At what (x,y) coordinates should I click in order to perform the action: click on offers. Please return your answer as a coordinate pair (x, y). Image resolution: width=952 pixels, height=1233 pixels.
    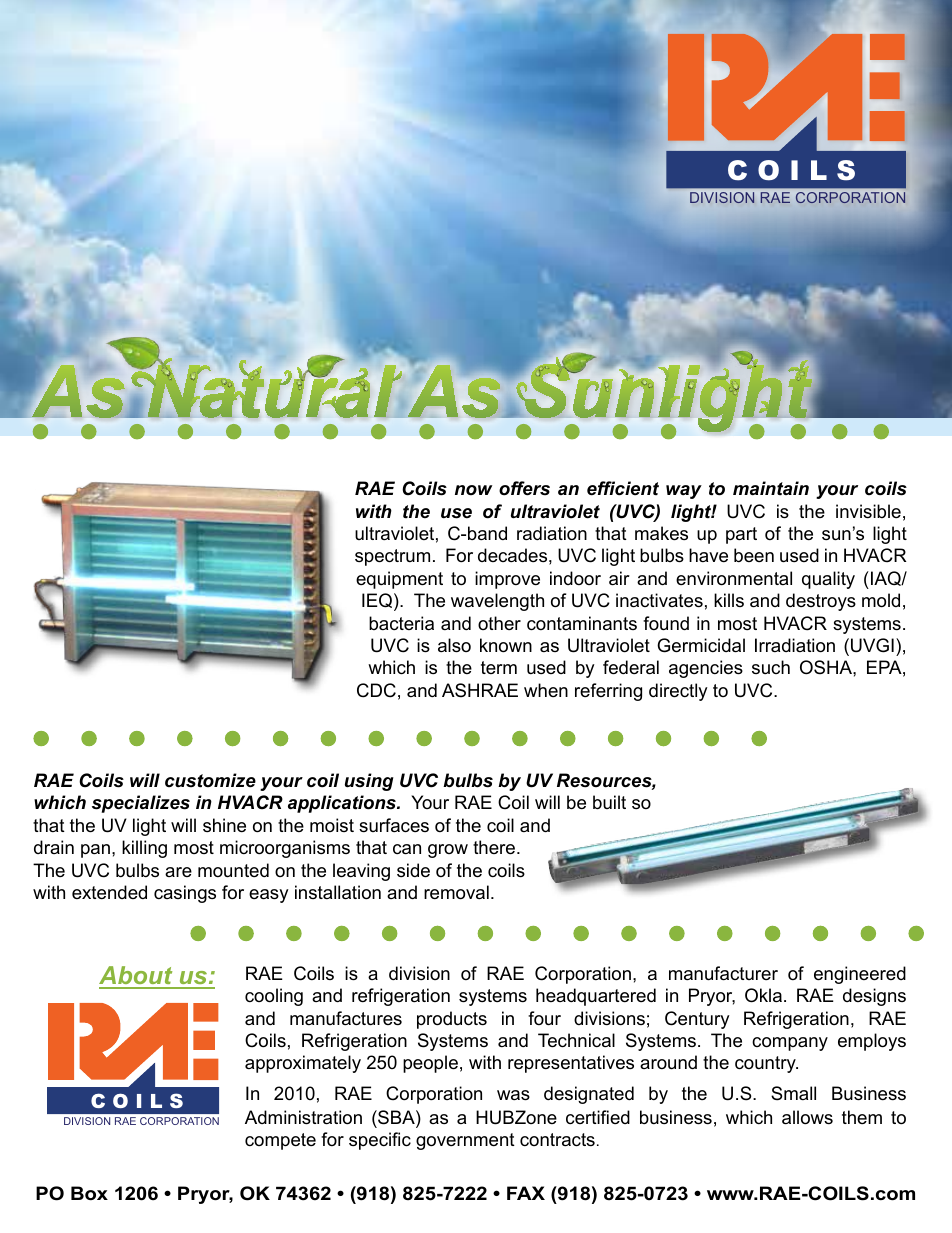
    Looking at the image, I should click on (524, 488).
